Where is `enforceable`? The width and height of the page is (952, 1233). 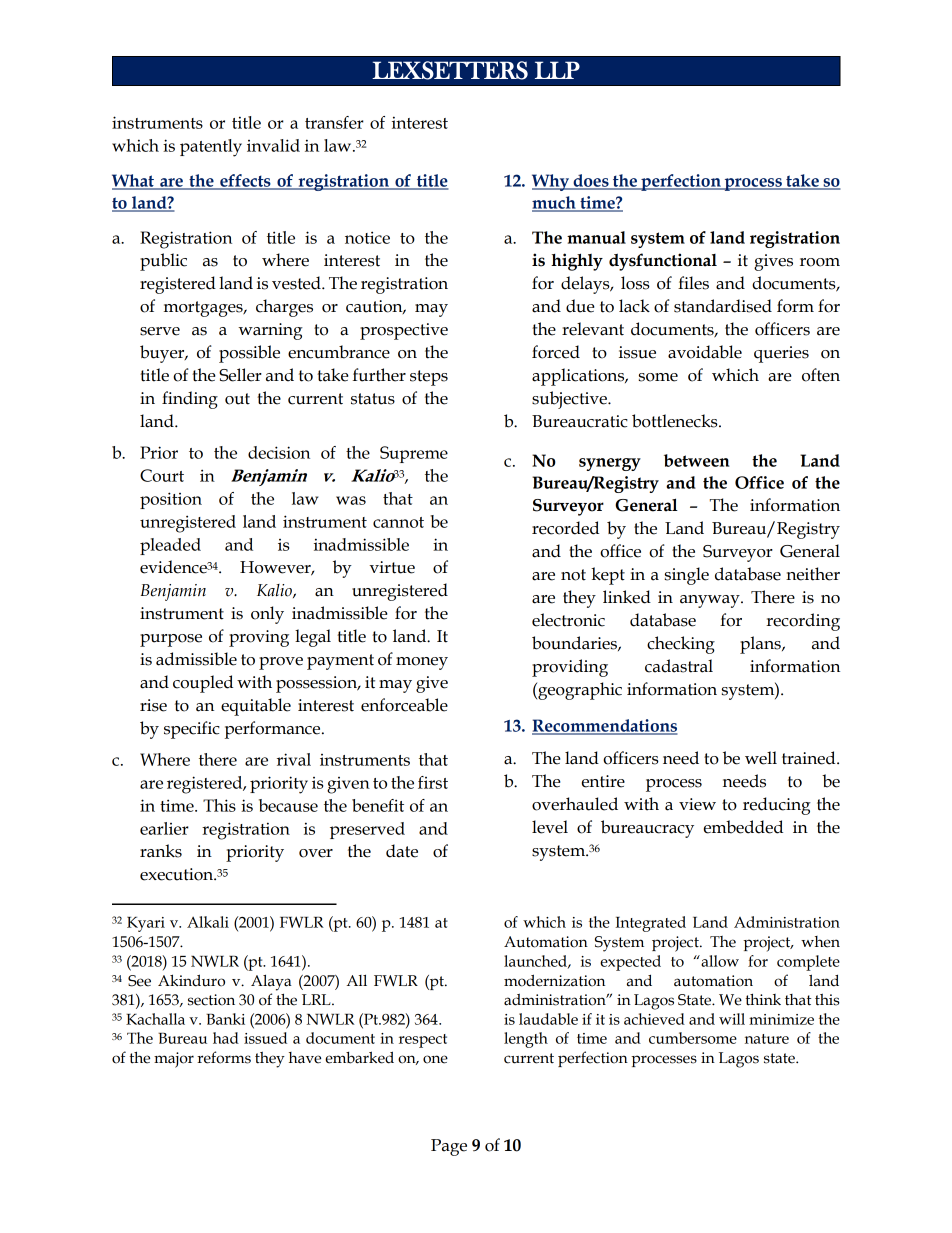 enforceable is located at coordinates (404, 705).
